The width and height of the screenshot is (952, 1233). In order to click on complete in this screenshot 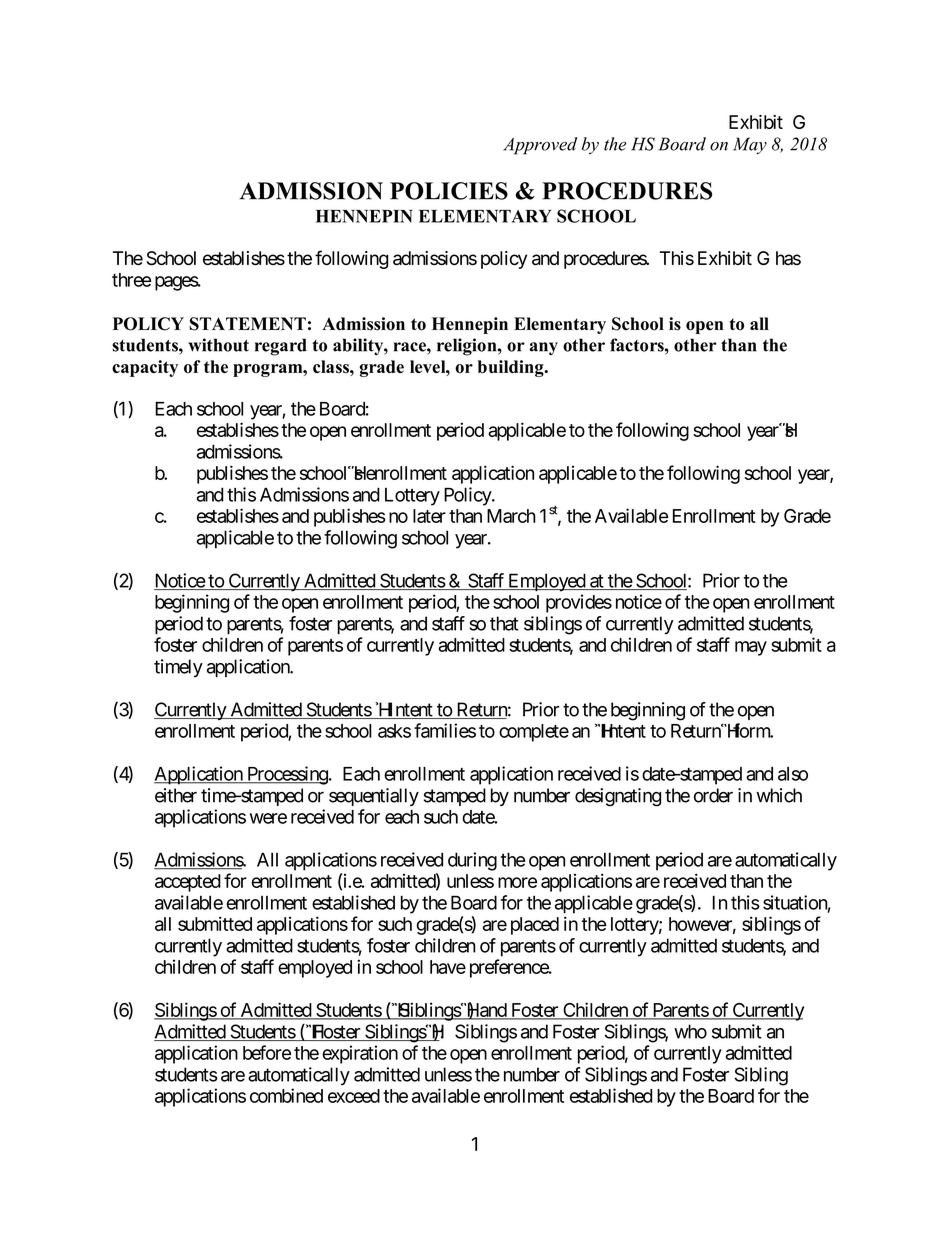, I will do `click(534, 733)`.
